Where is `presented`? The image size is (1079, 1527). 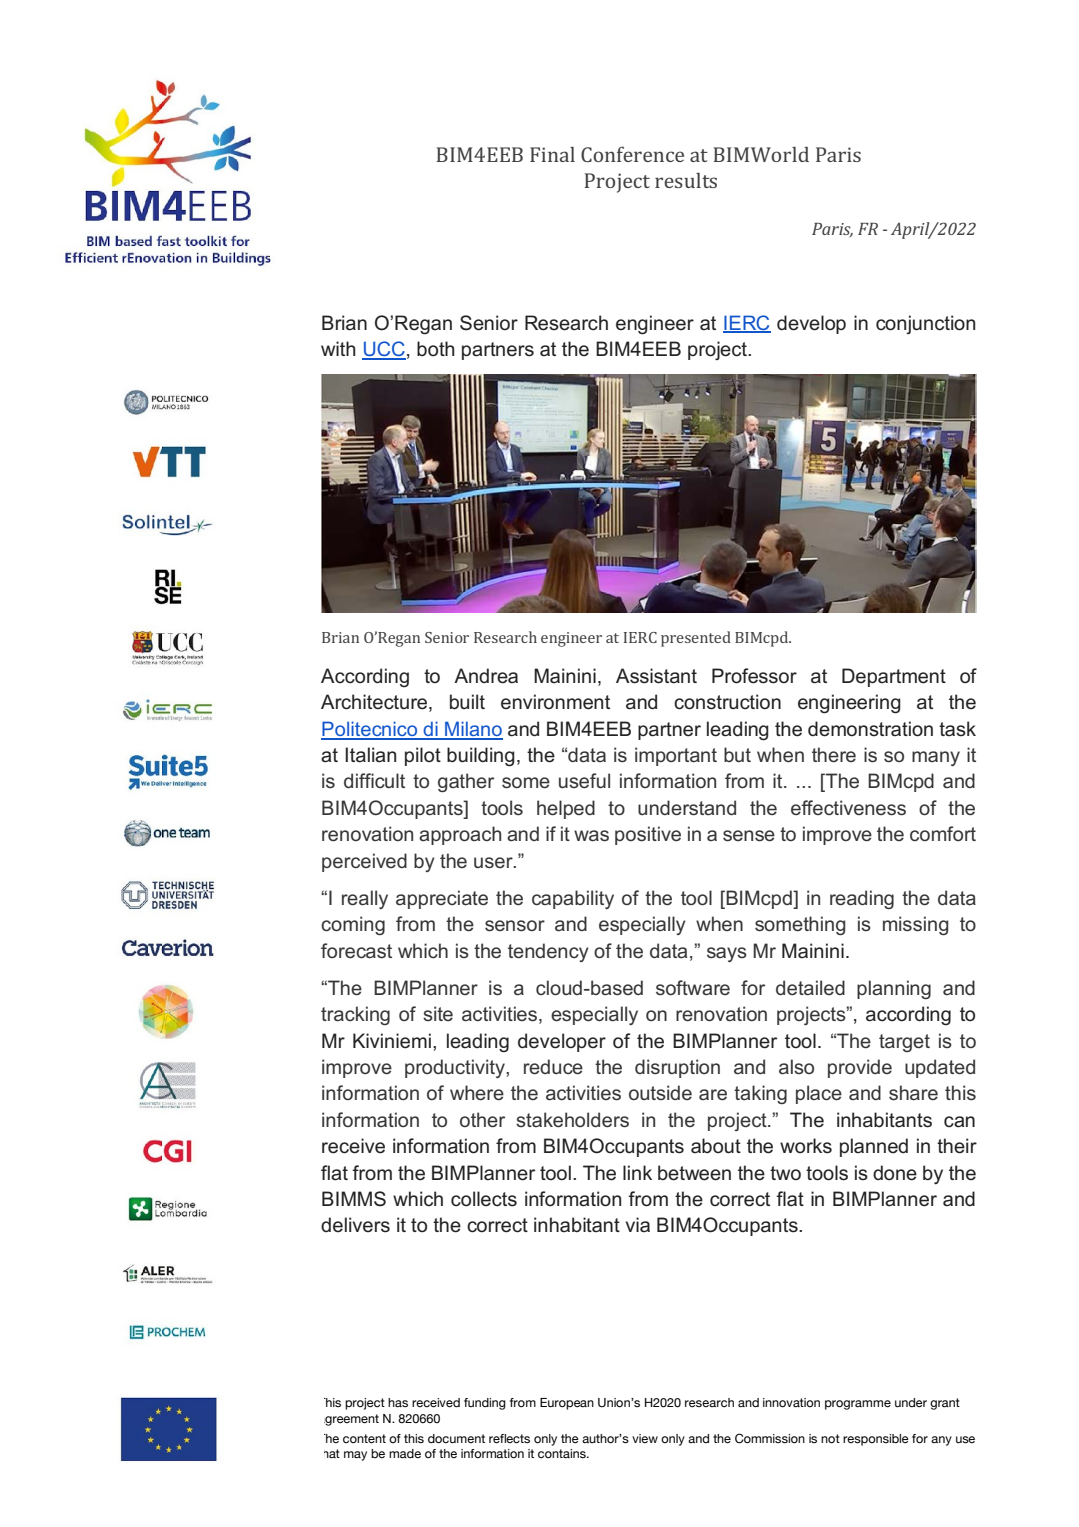
presented is located at coordinates (696, 639).
